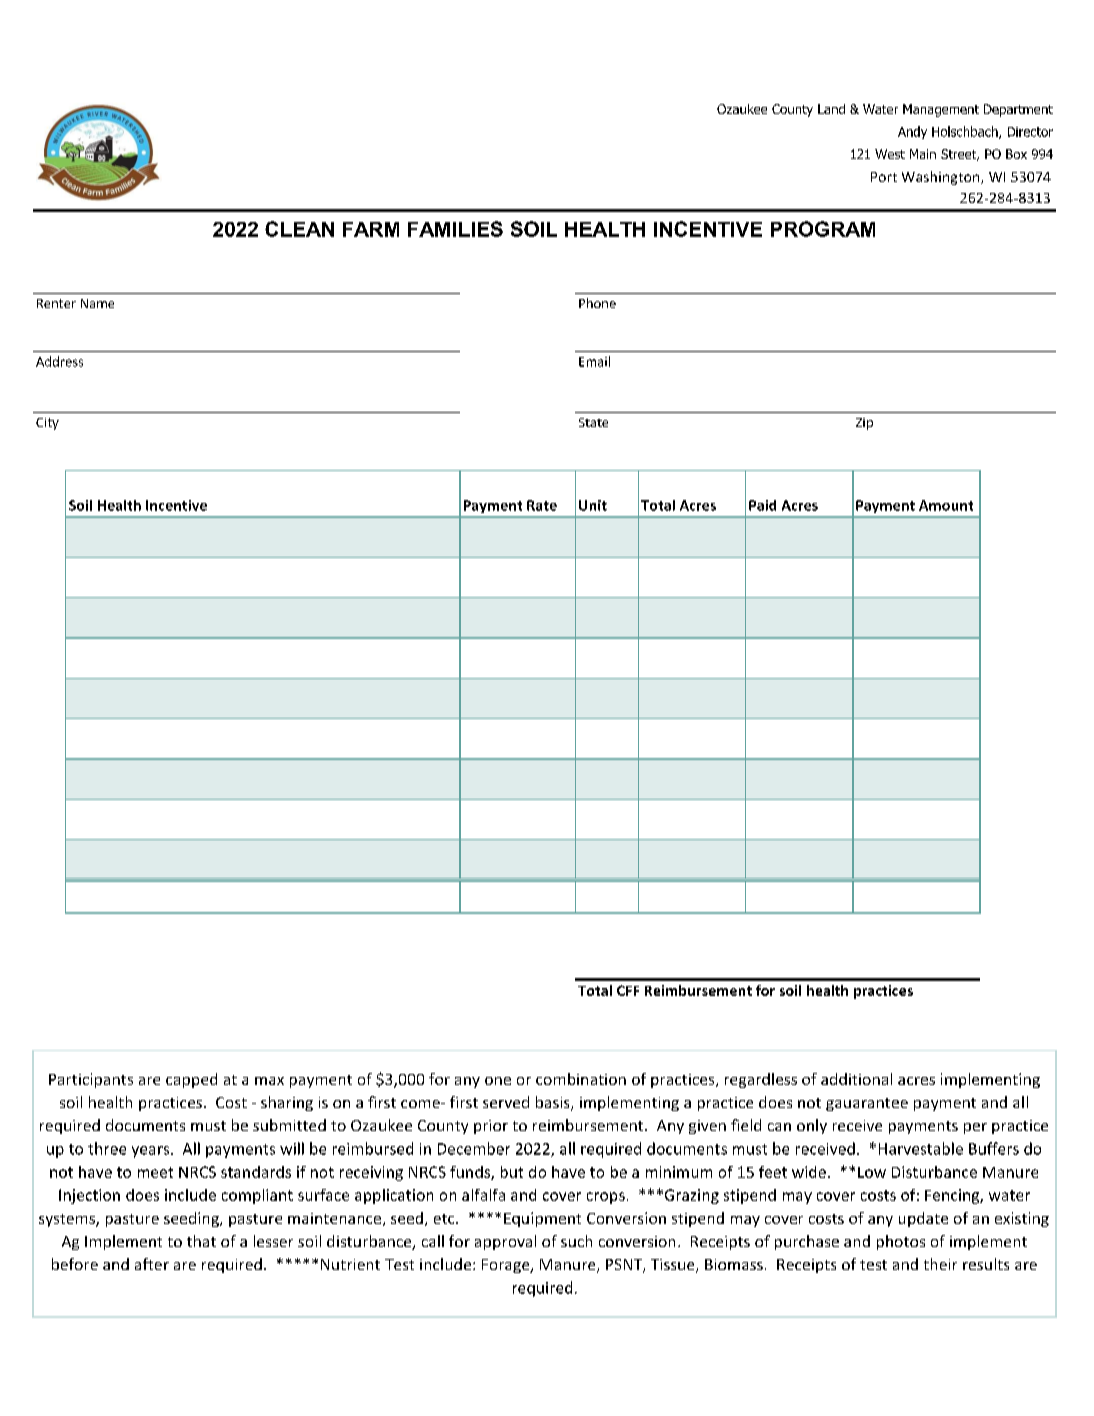 This document has width=1094, height=1416. I want to click on FAMILIES, so click(455, 229).
